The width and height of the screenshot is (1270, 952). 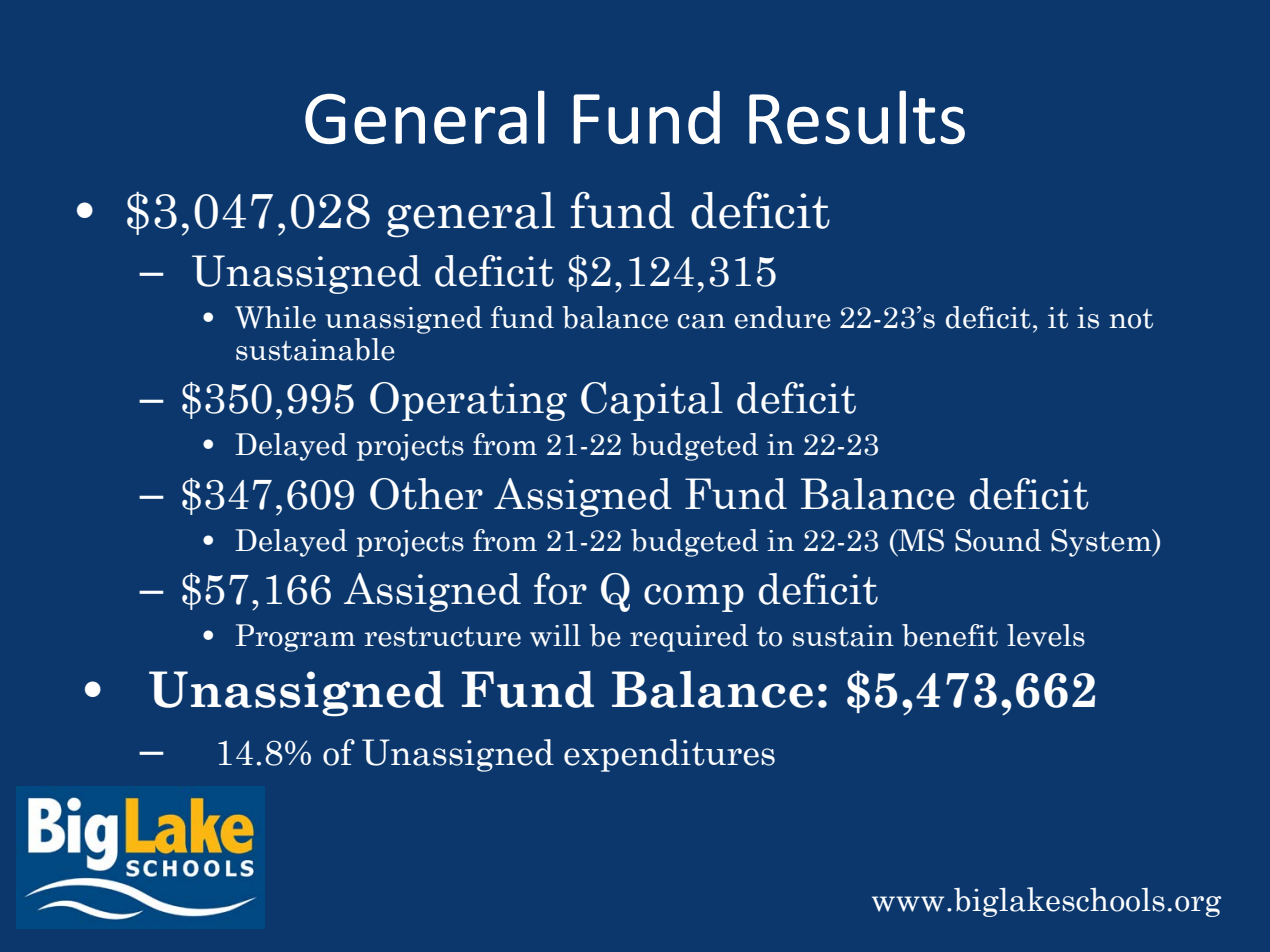 What do you see at coordinates (426, 494) in the screenshot?
I see `Other` at bounding box center [426, 494].
